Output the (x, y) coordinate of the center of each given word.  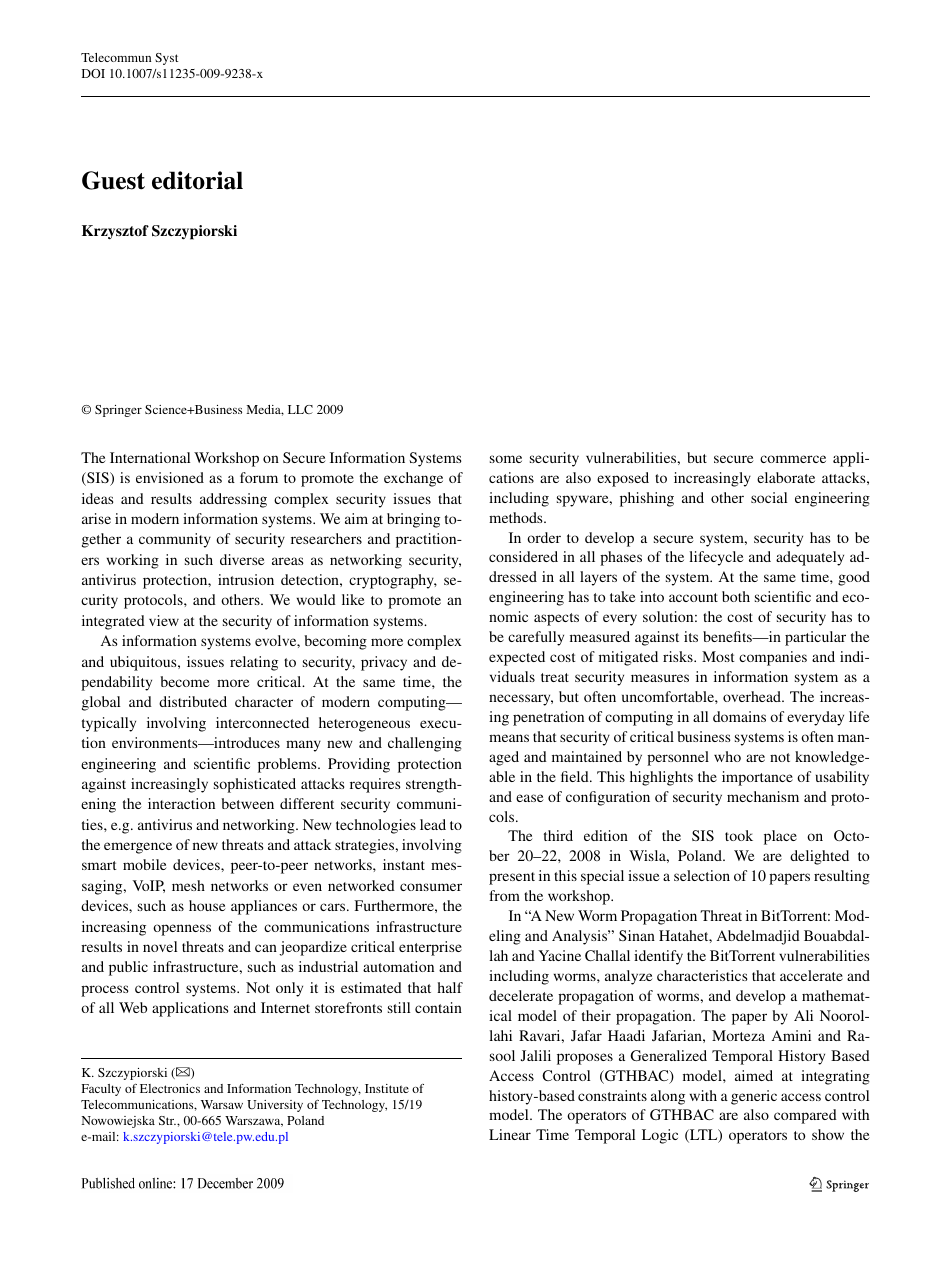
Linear (510, 1134)
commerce (793, 459)
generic (754, 1097)
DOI (93, 73)
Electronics (170, 1088)
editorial (197, 180)
